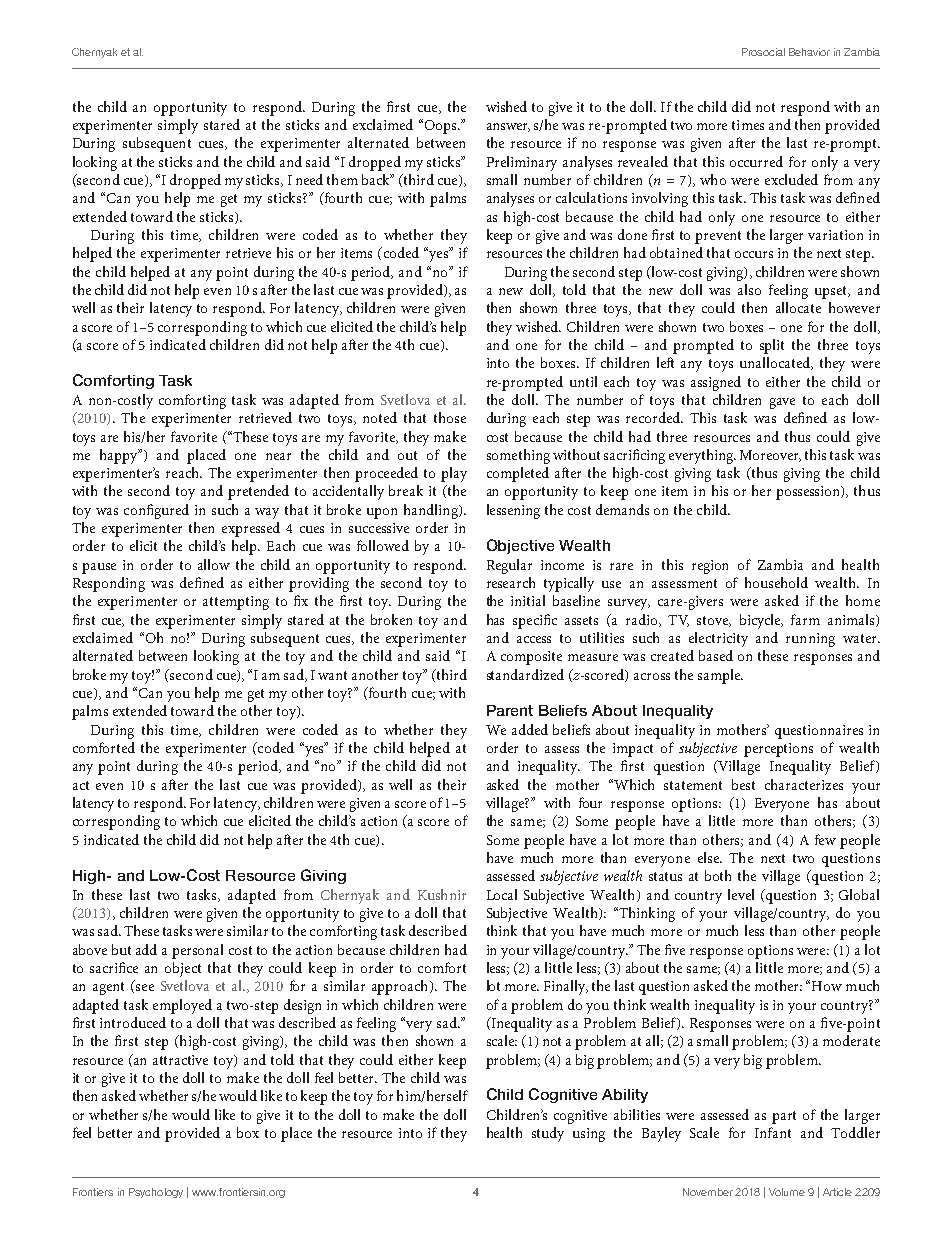 This document has height=1247, width=952. Describe the element at coordinates (119, 456) in the document. I see `happy` at that location.
